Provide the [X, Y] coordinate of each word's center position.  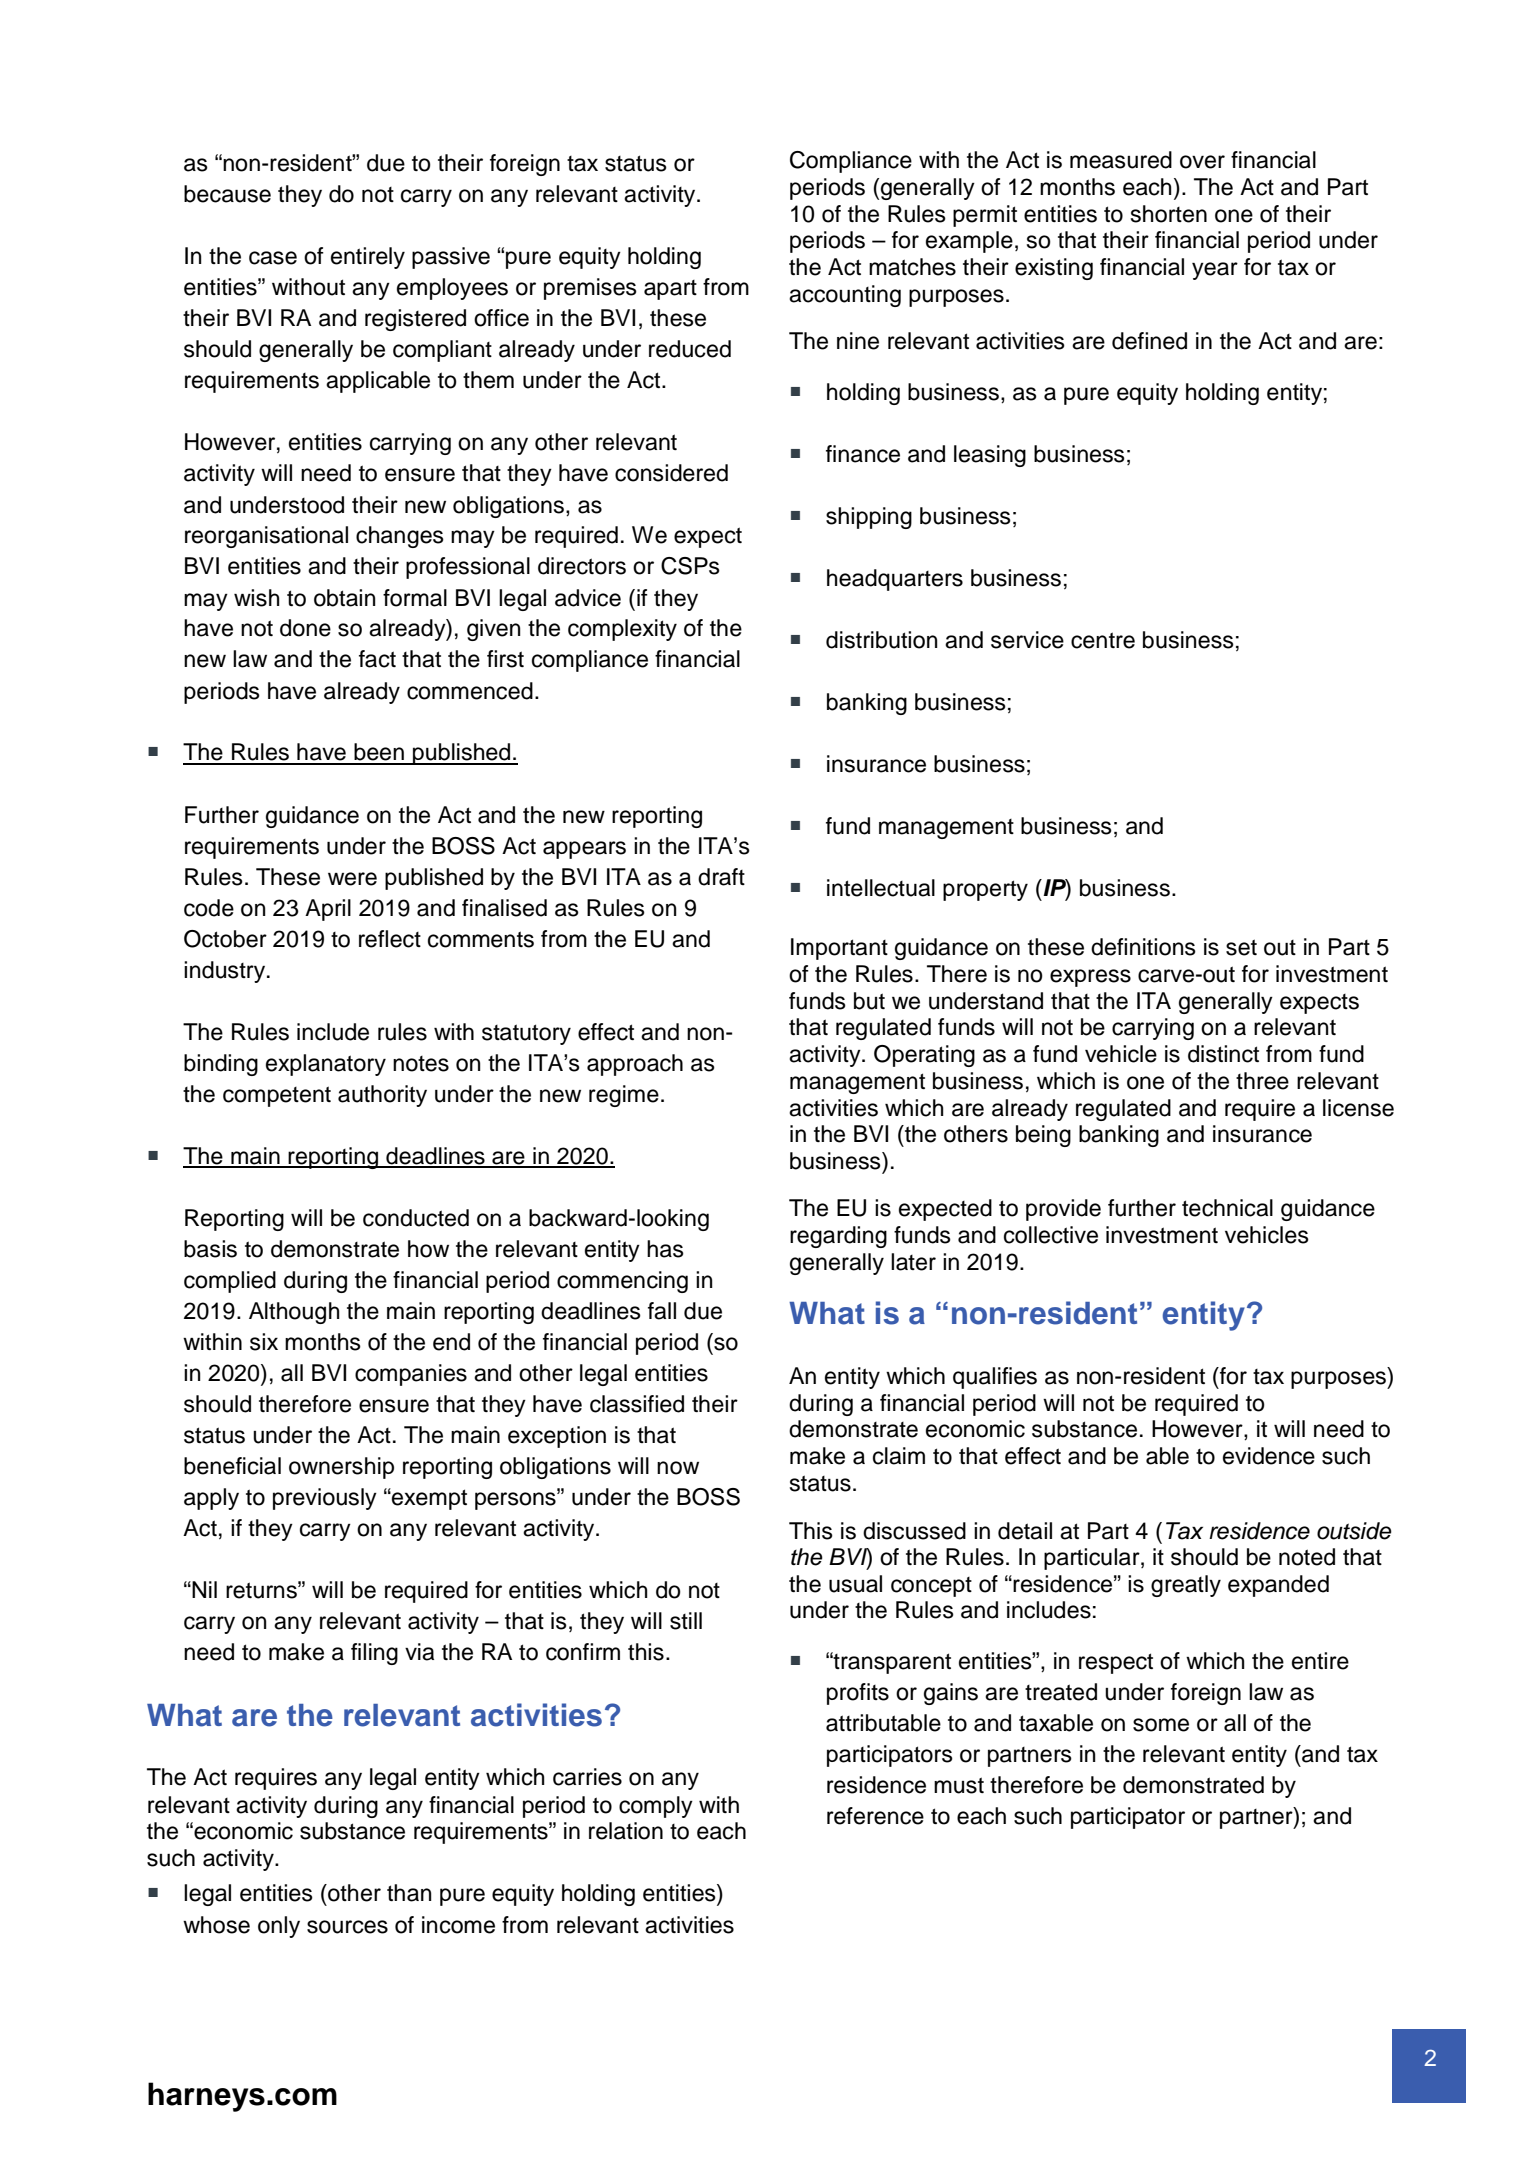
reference [875, 1816]
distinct [1223, 1054]
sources [347, 1927]
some [1161, 1725]
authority [382, 1096]
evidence [1269, 1456]
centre [1103, 640]
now [678, 1468]
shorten [1169, 214]
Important [839, 949]
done [305, 628]
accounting [845, 296]
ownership [341, 1468]
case [273, 258]
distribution [882, 640]
